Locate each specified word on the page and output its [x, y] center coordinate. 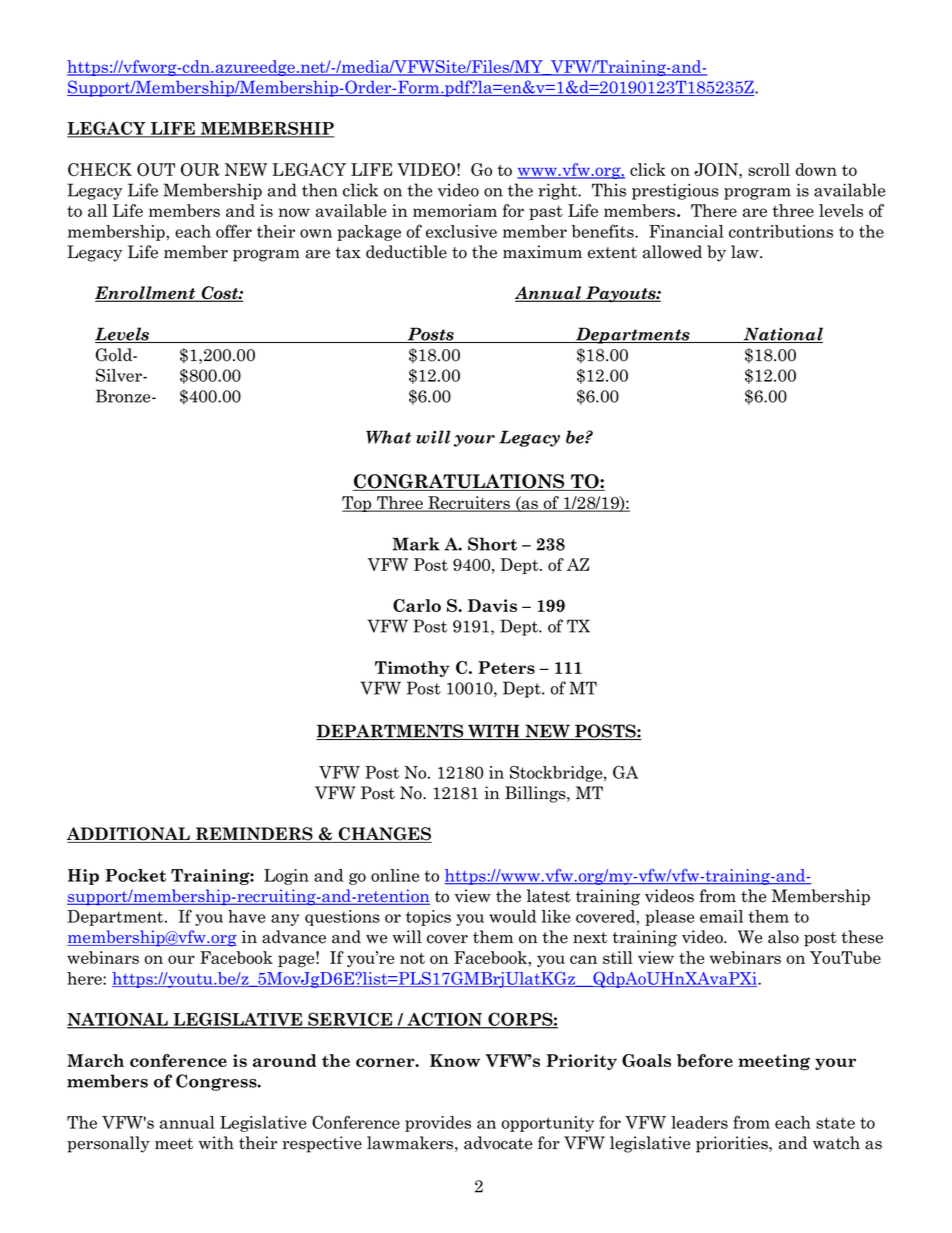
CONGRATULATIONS [460, 482]
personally [108, 1144]
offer [234, 231]
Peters [506, 667]
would [512, 916]
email [721, 916]
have [246, 916]
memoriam [455, 210]
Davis [492, 605]
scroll [769, 169]
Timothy [412, 669]
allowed [672, 252]
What [388, 437]
